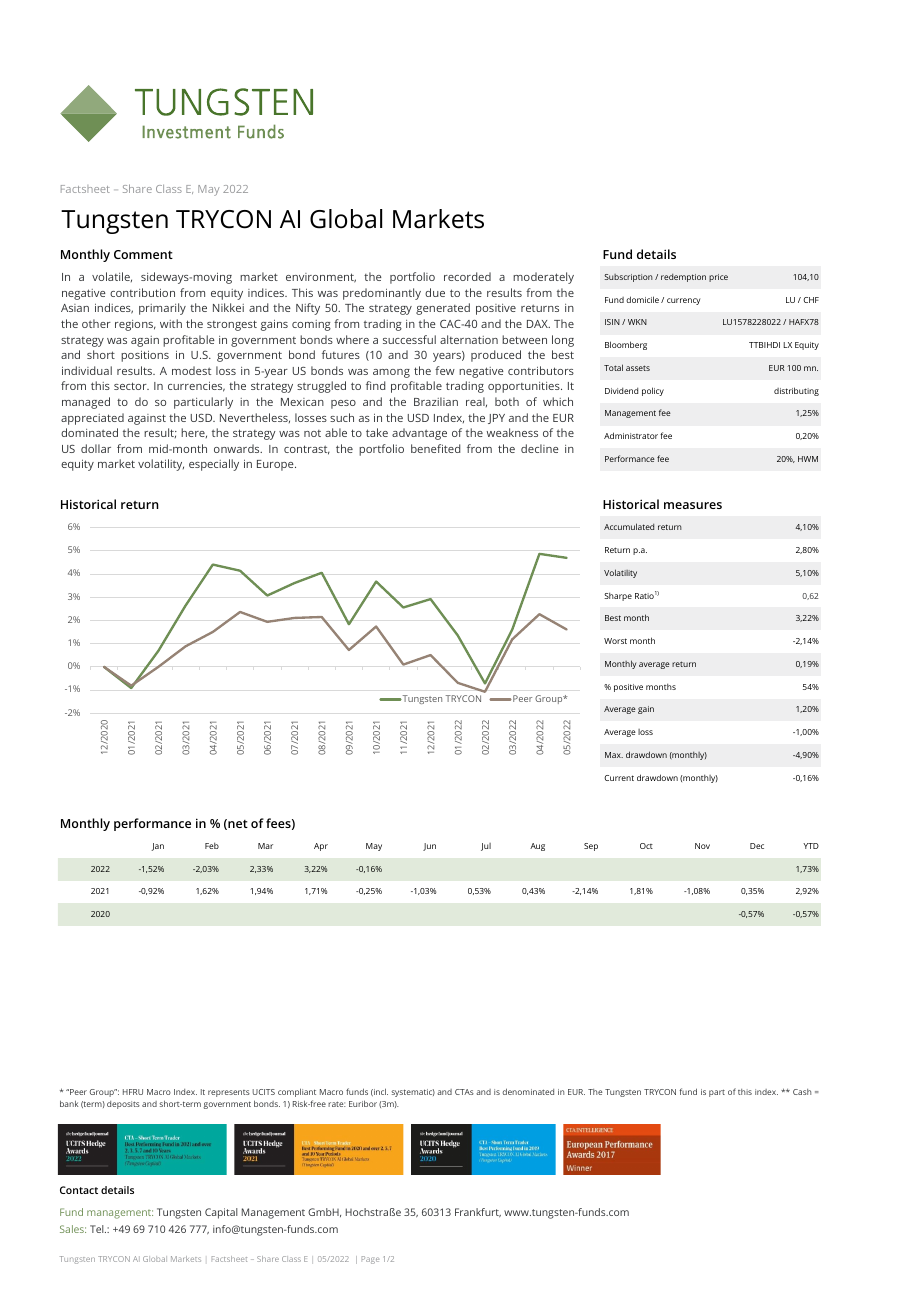 Image resolution: width=924 pixels, height=1309 pixels. I want to click on price, so click(718, 278).
